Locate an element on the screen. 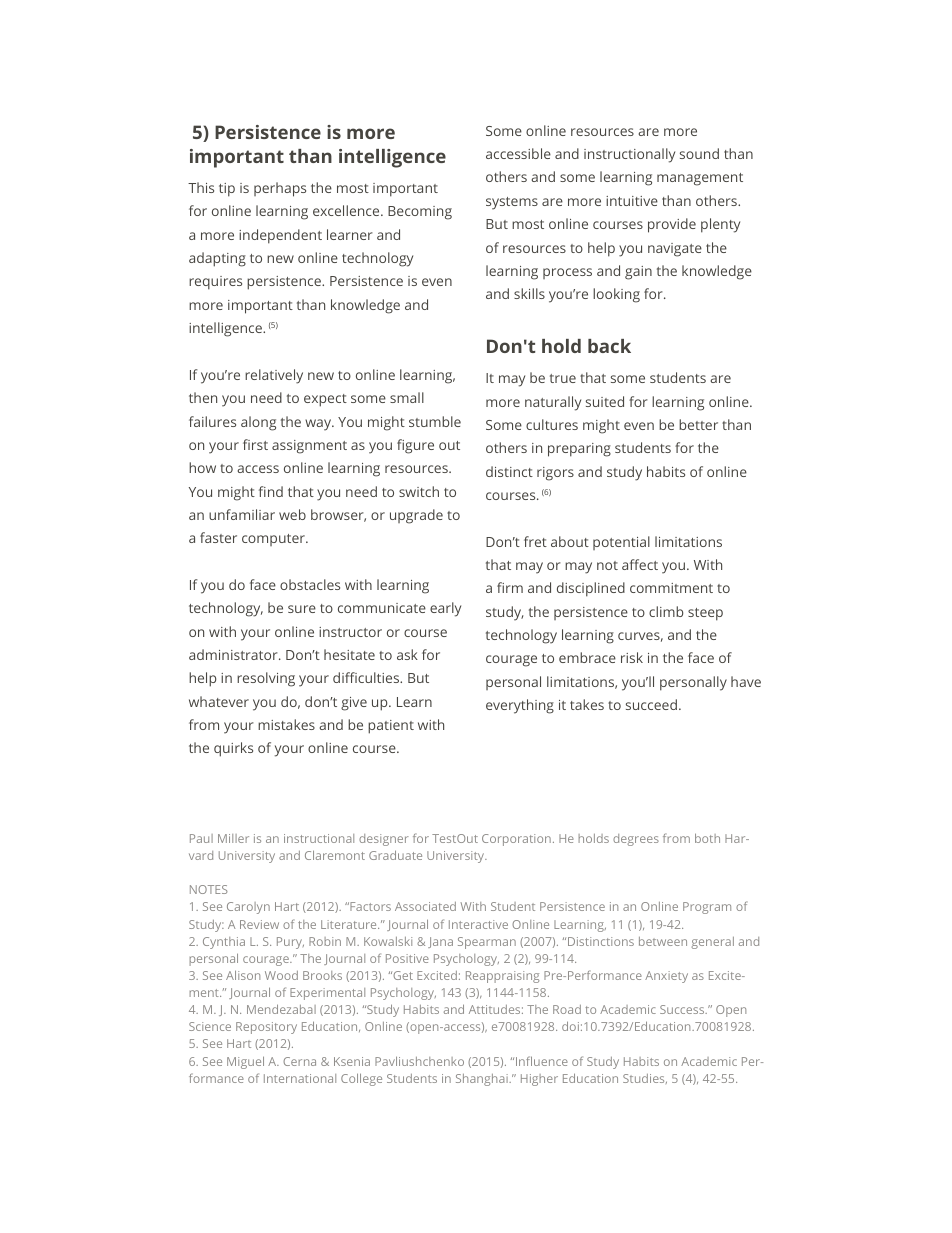  systems is located at coordinates (512, 203).
